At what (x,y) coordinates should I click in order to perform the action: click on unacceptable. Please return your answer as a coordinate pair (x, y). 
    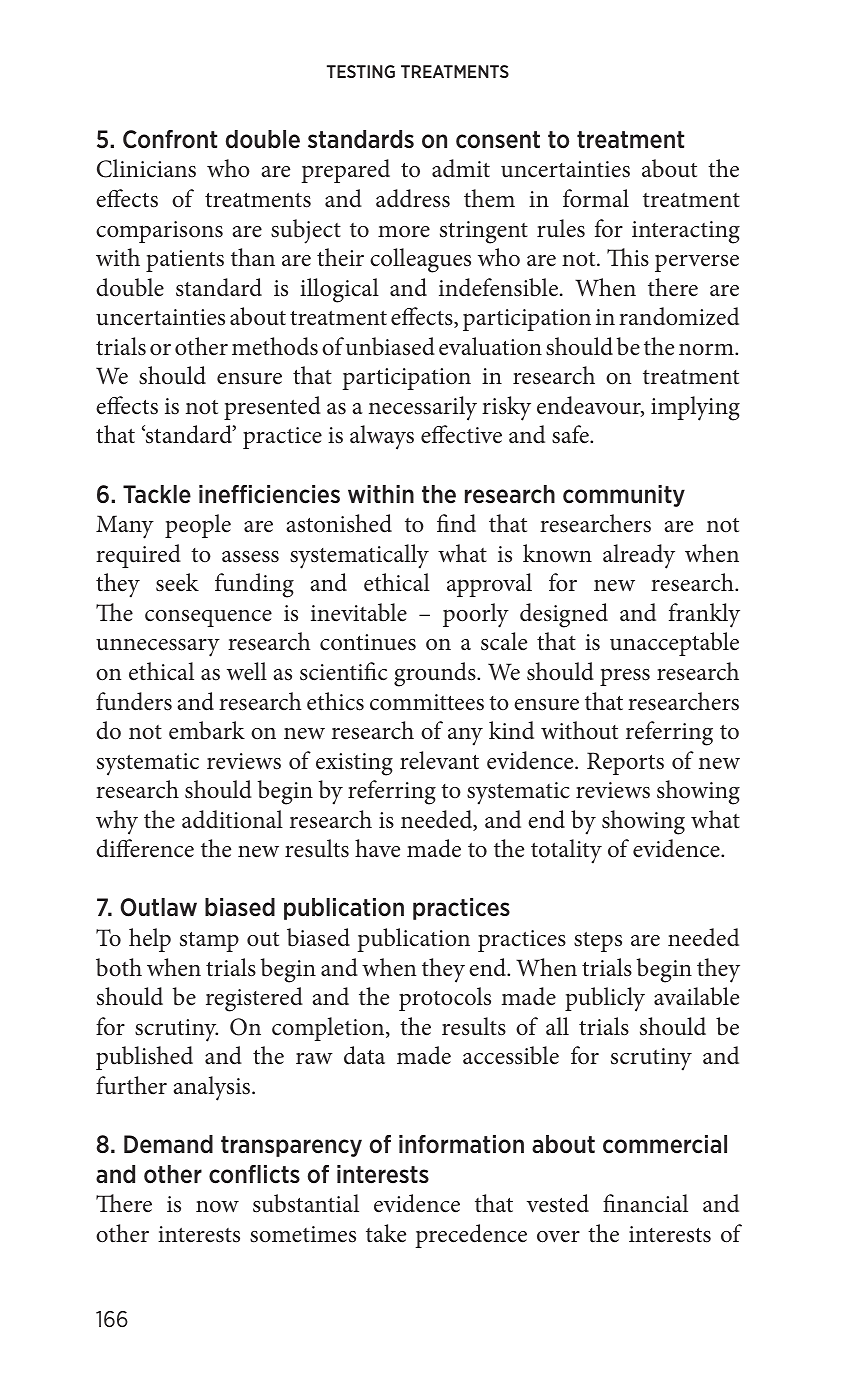
    Looking at the image, I should click on (674, 644).
